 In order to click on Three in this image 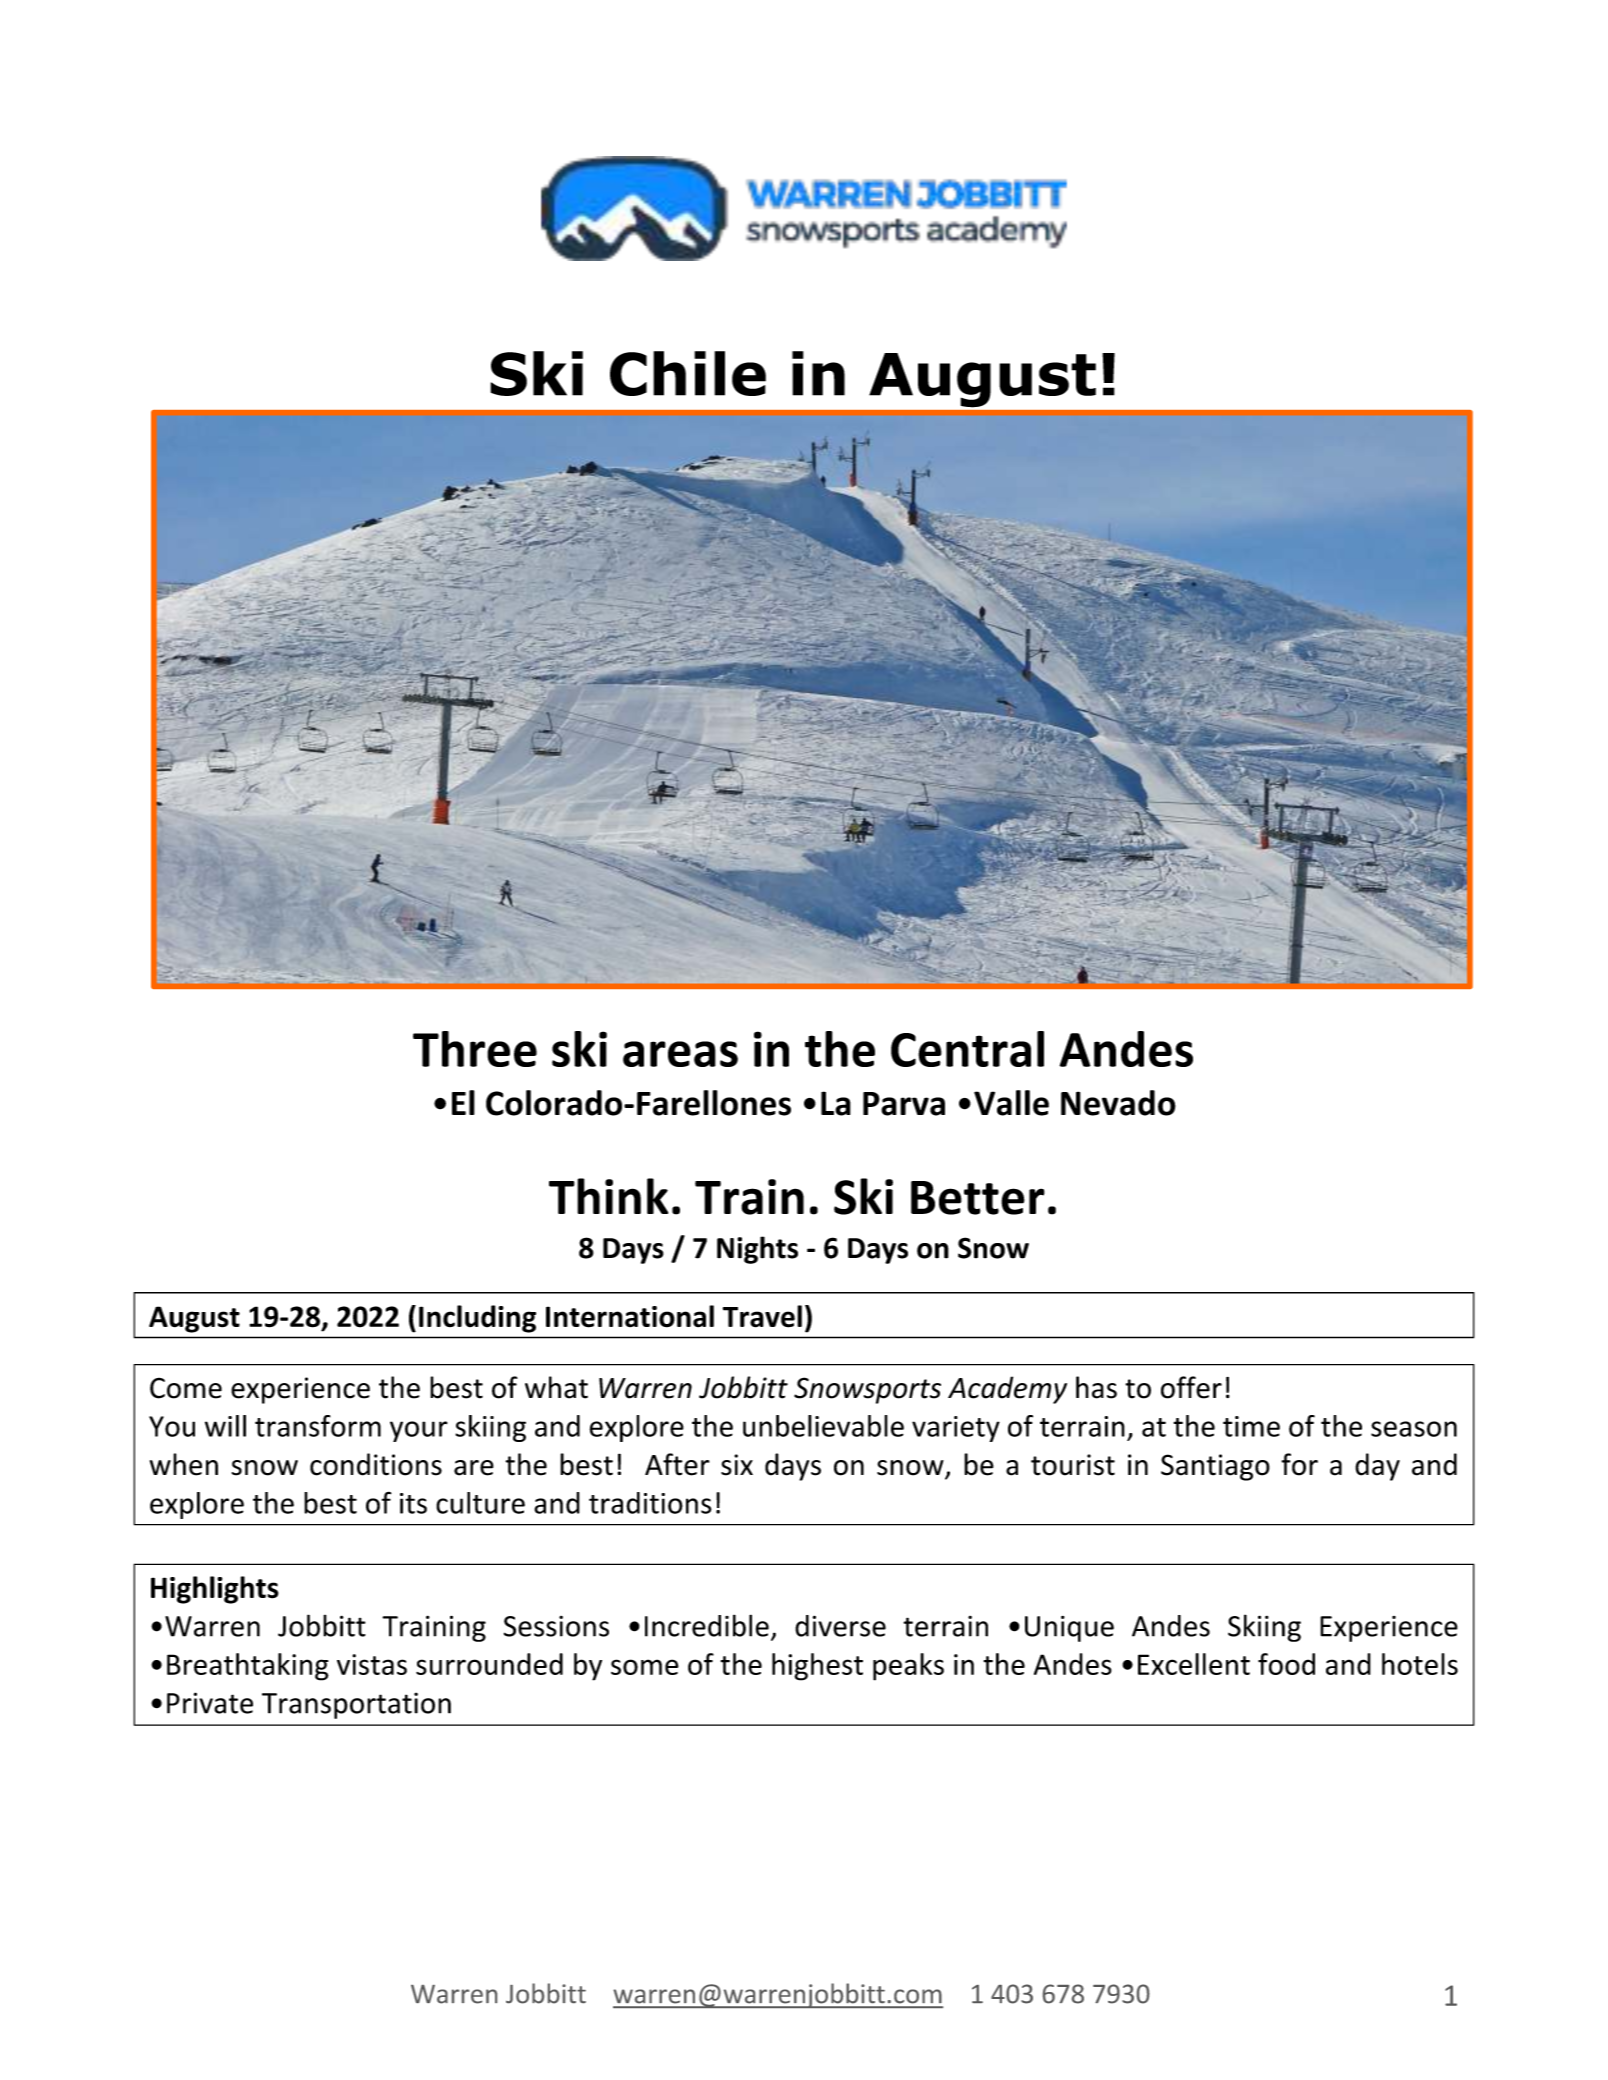, I will do `click(475, 1049)`.
